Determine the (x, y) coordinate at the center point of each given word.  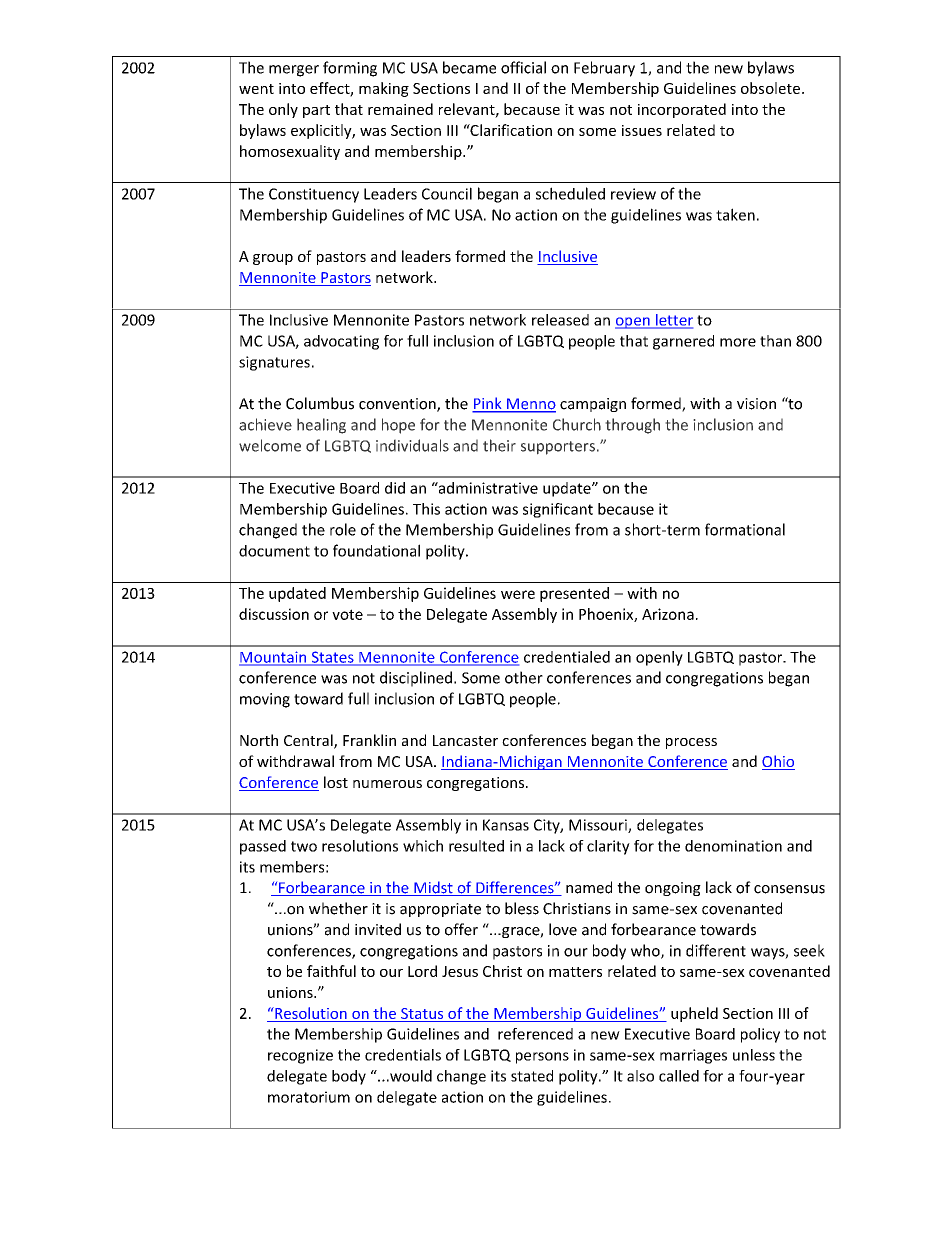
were (518, 594)
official (523, 67)
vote (347, 614)
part (316, 111)
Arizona (668, 614)
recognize (300, 1056)
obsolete (770, 88)
